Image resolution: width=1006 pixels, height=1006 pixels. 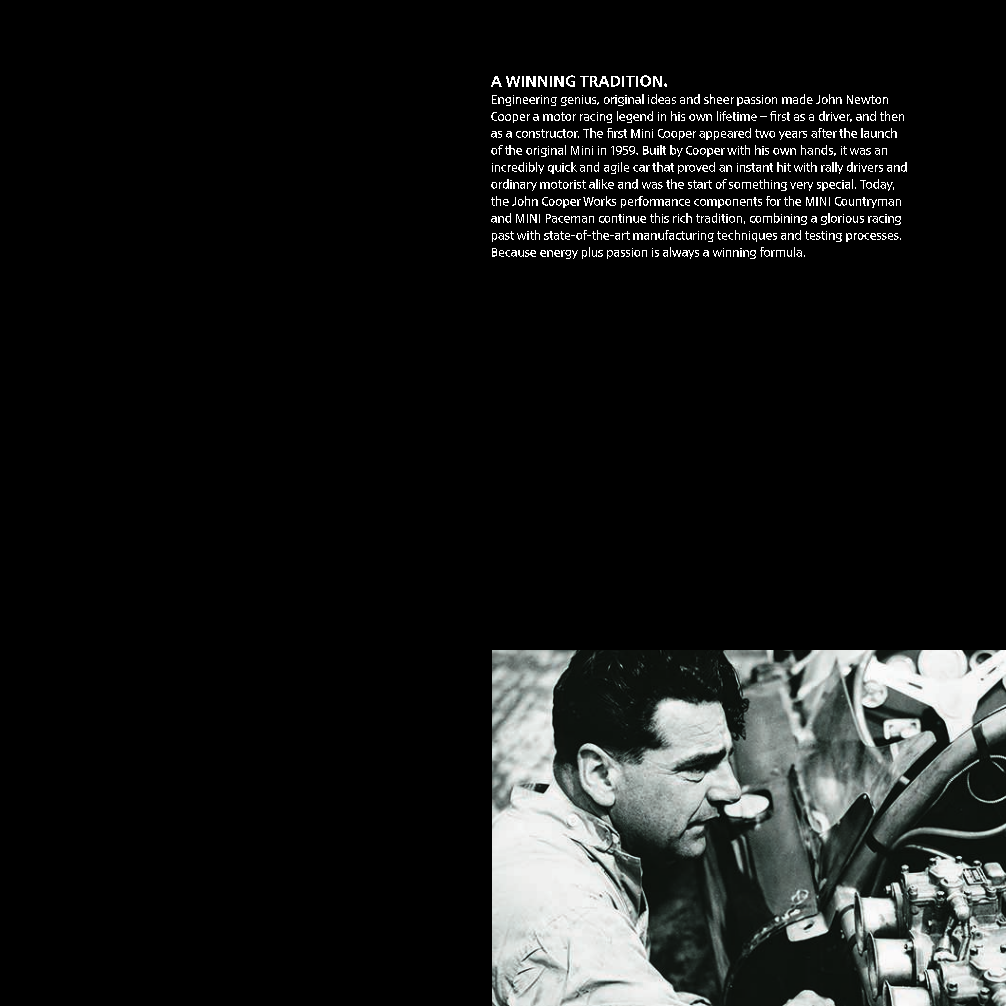 I want to click on quick, so click(x=562, y=168).
